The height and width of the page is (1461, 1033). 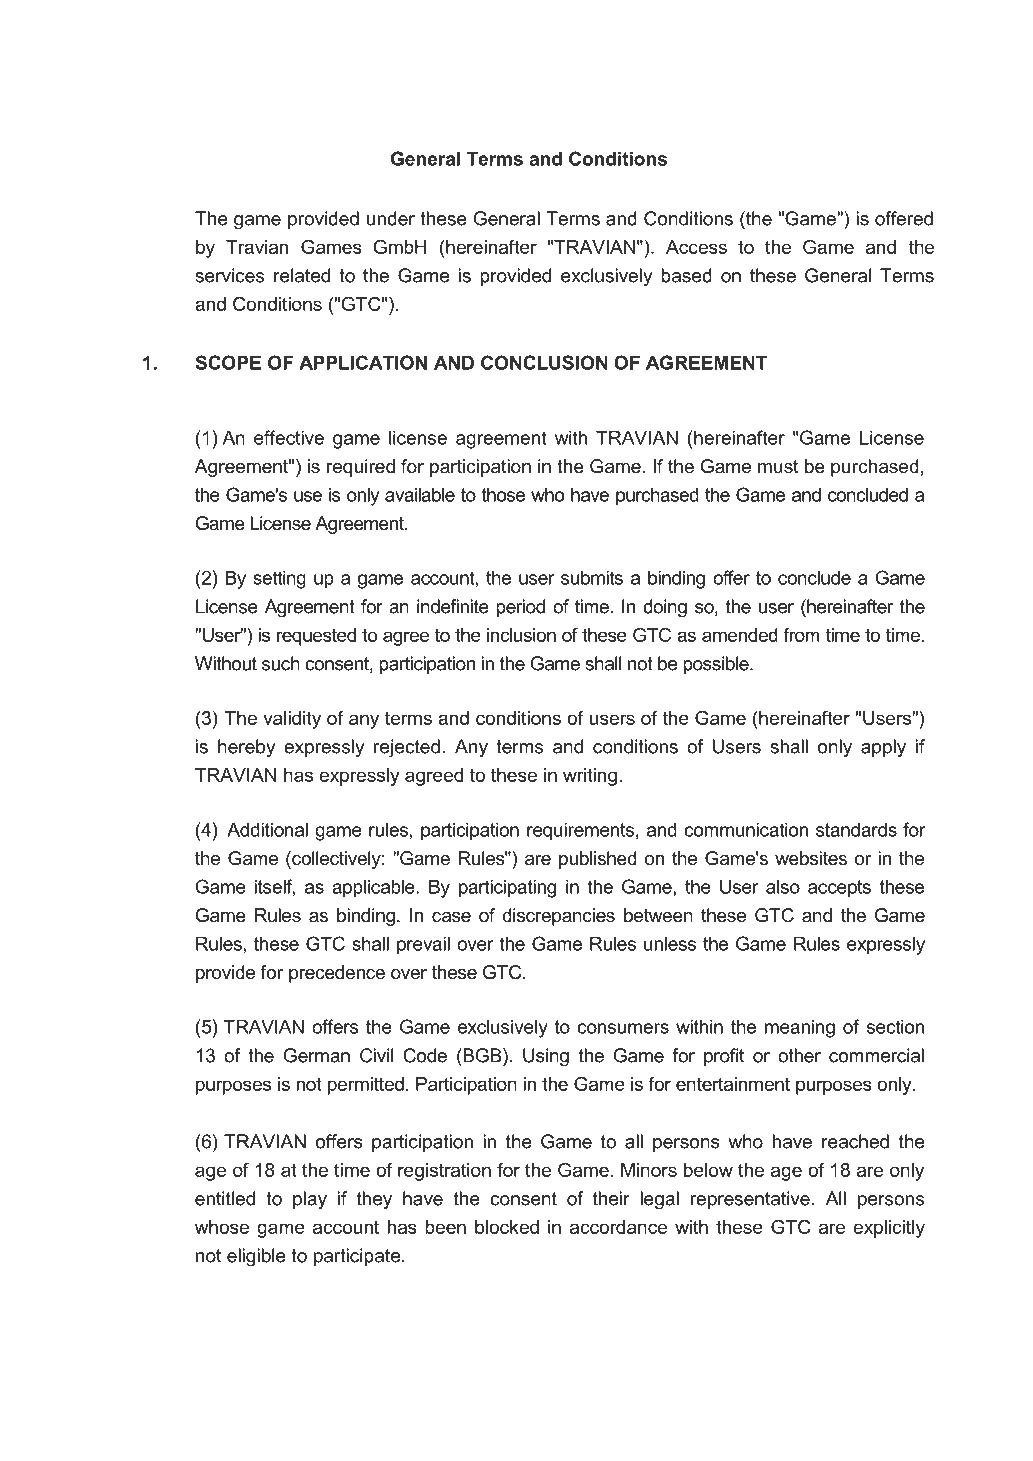 What do you see at coordinates (811, 858) in the page?
I see `websites` at bounding box center [811, 858].
